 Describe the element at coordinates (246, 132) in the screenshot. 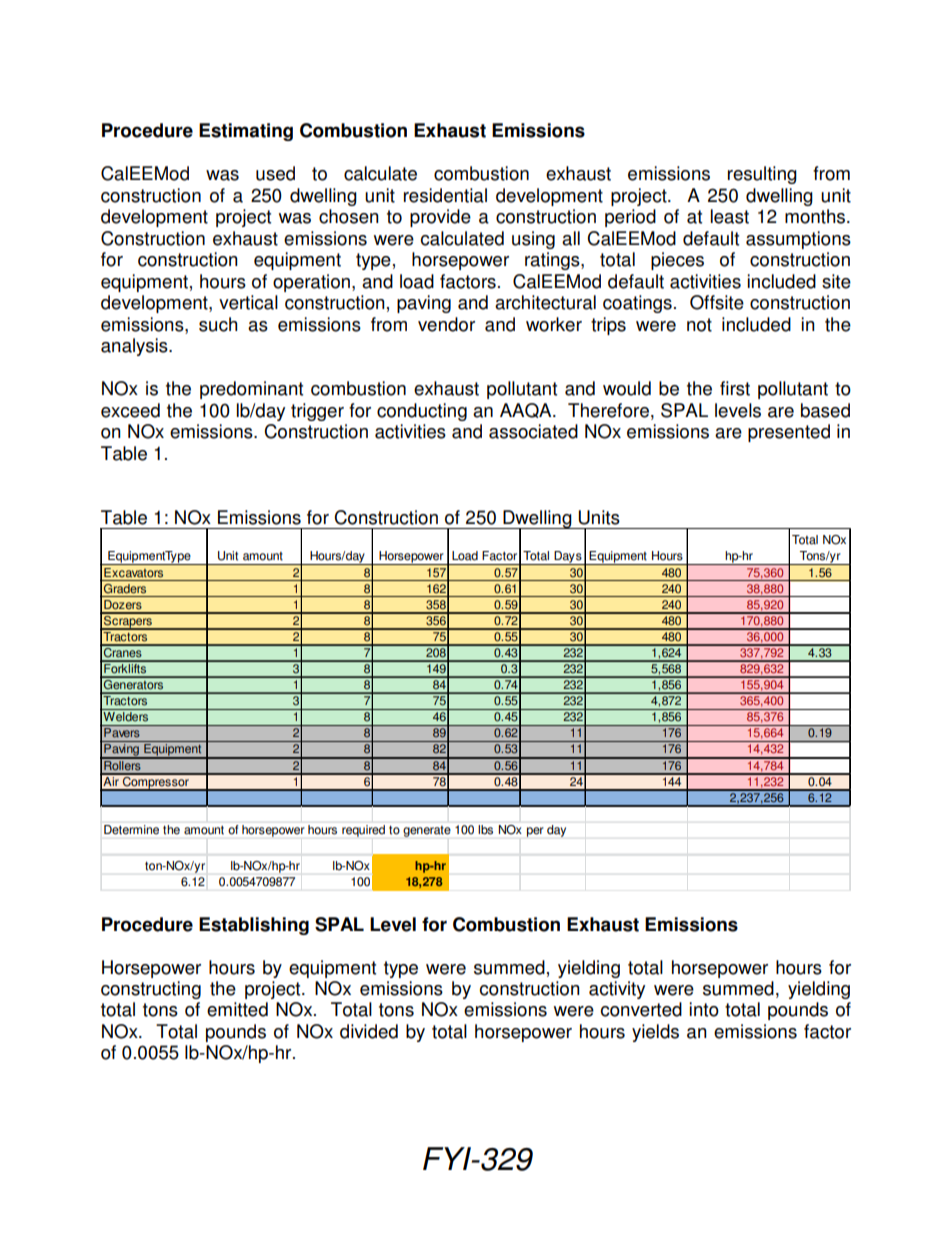

I see `Estimating` at that location.
